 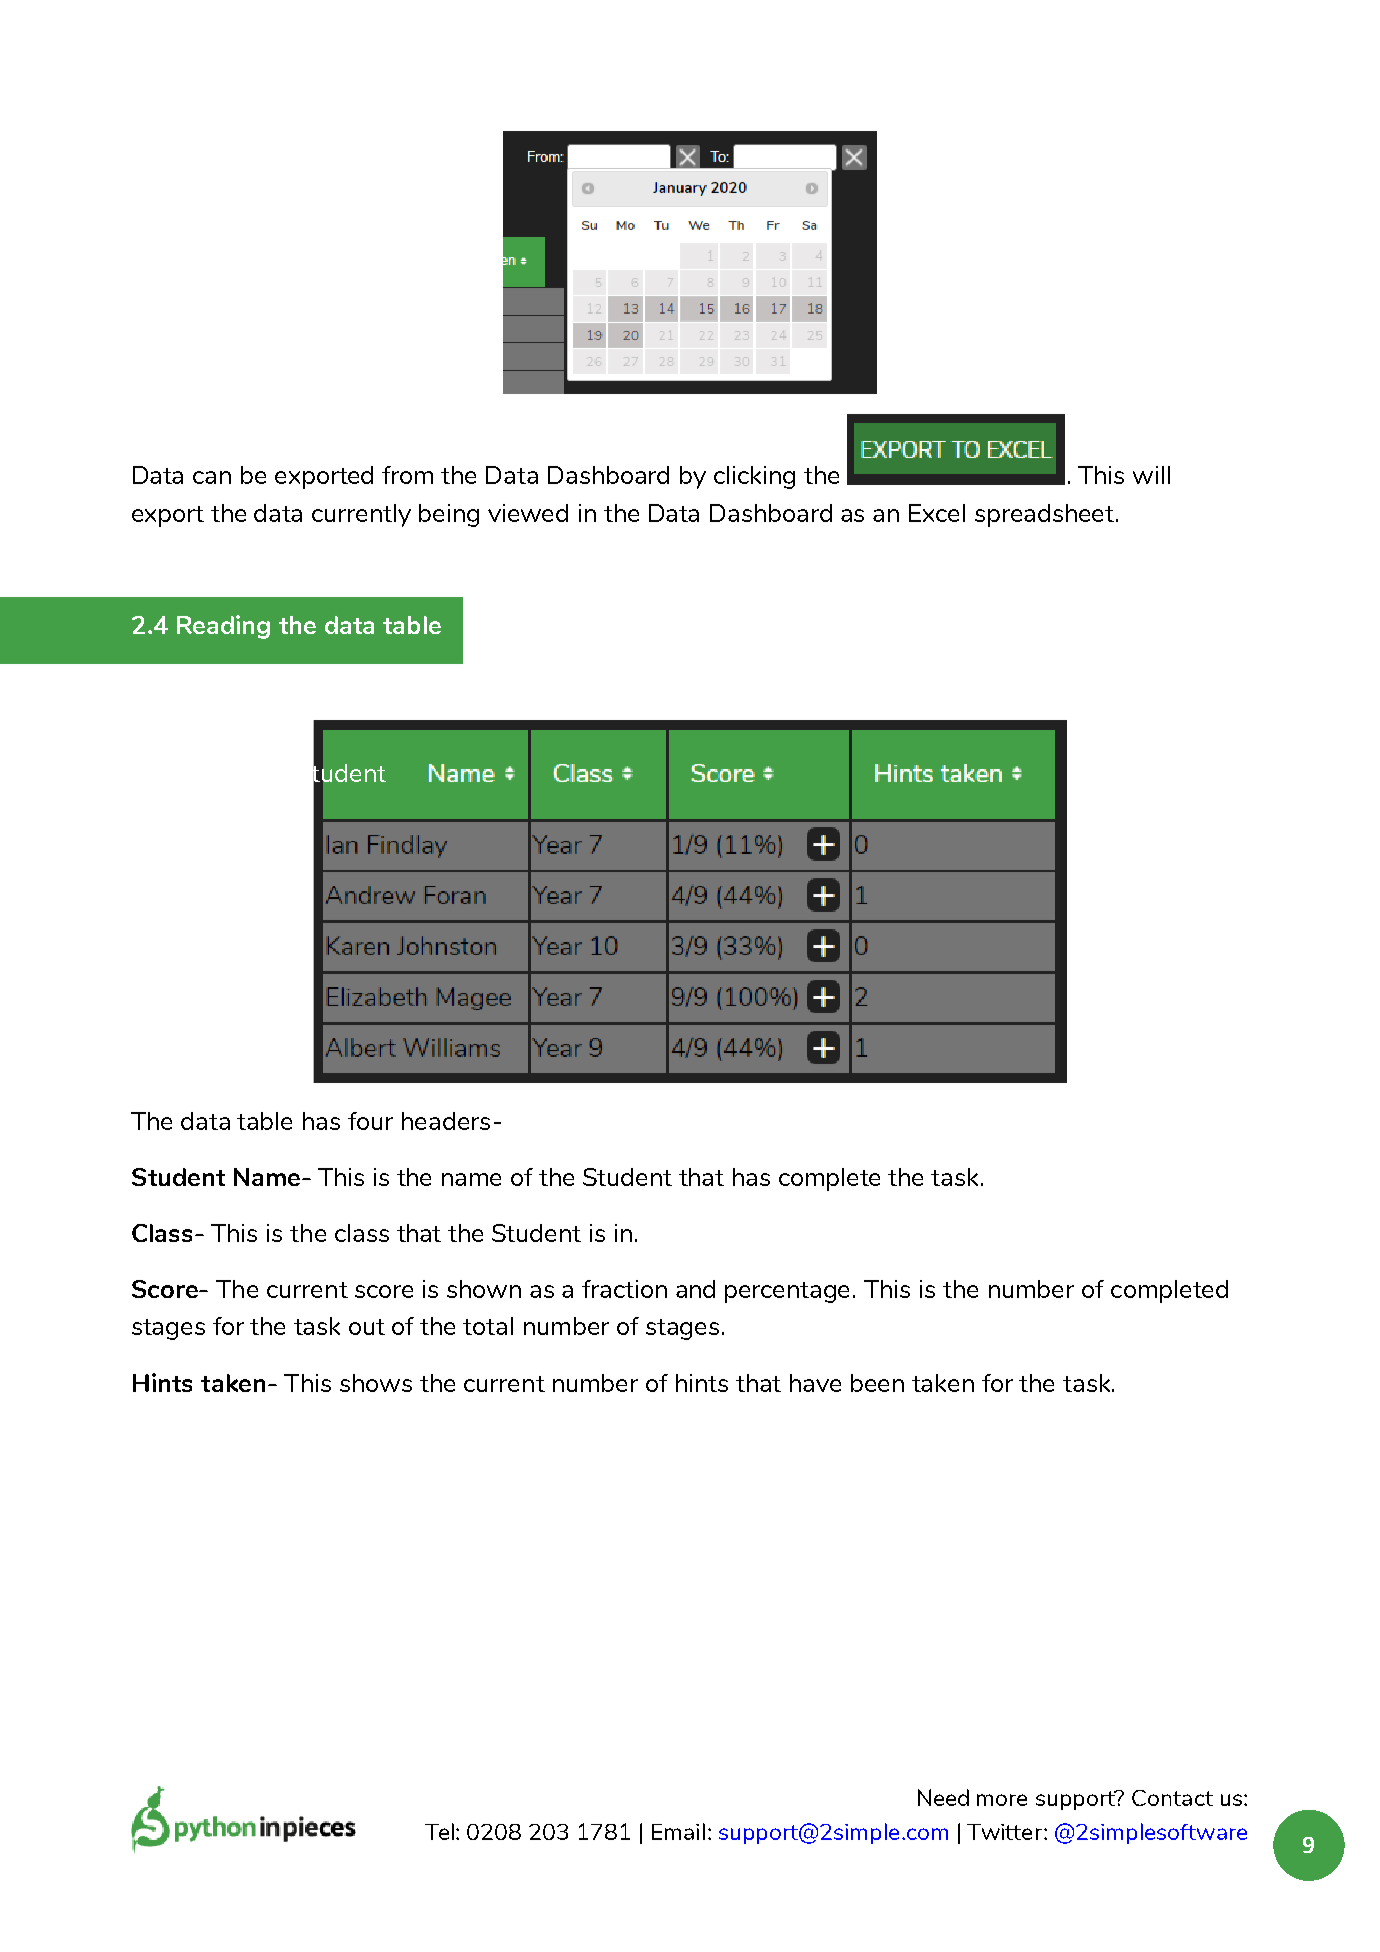 What do you see at coordinates (787, 1292) in the screenshot?
I see `percentage` at bounding box center [787, 1292].
